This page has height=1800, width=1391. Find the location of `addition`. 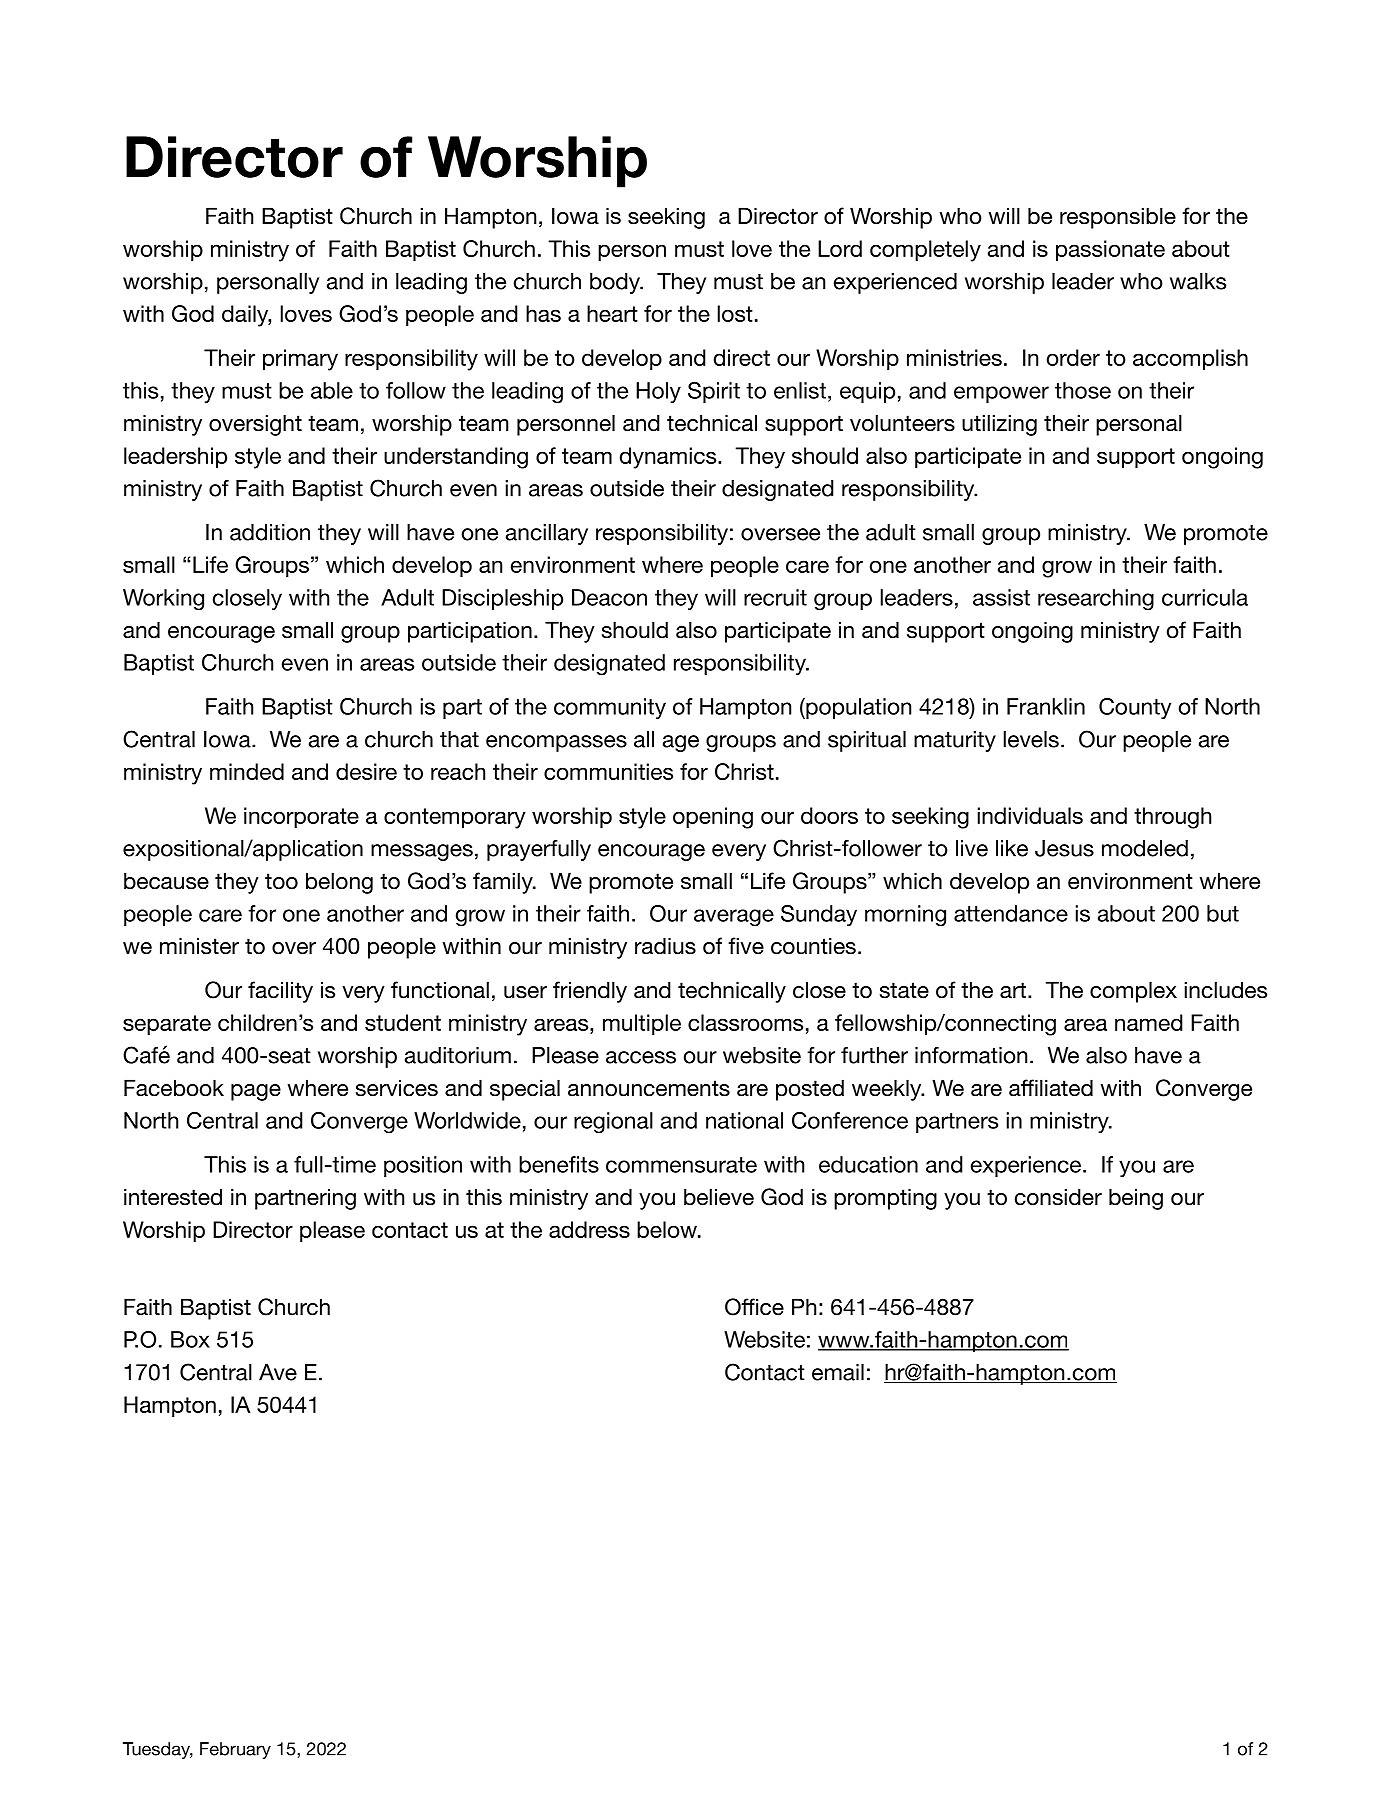

addition is located at coordinates (270, 532).
